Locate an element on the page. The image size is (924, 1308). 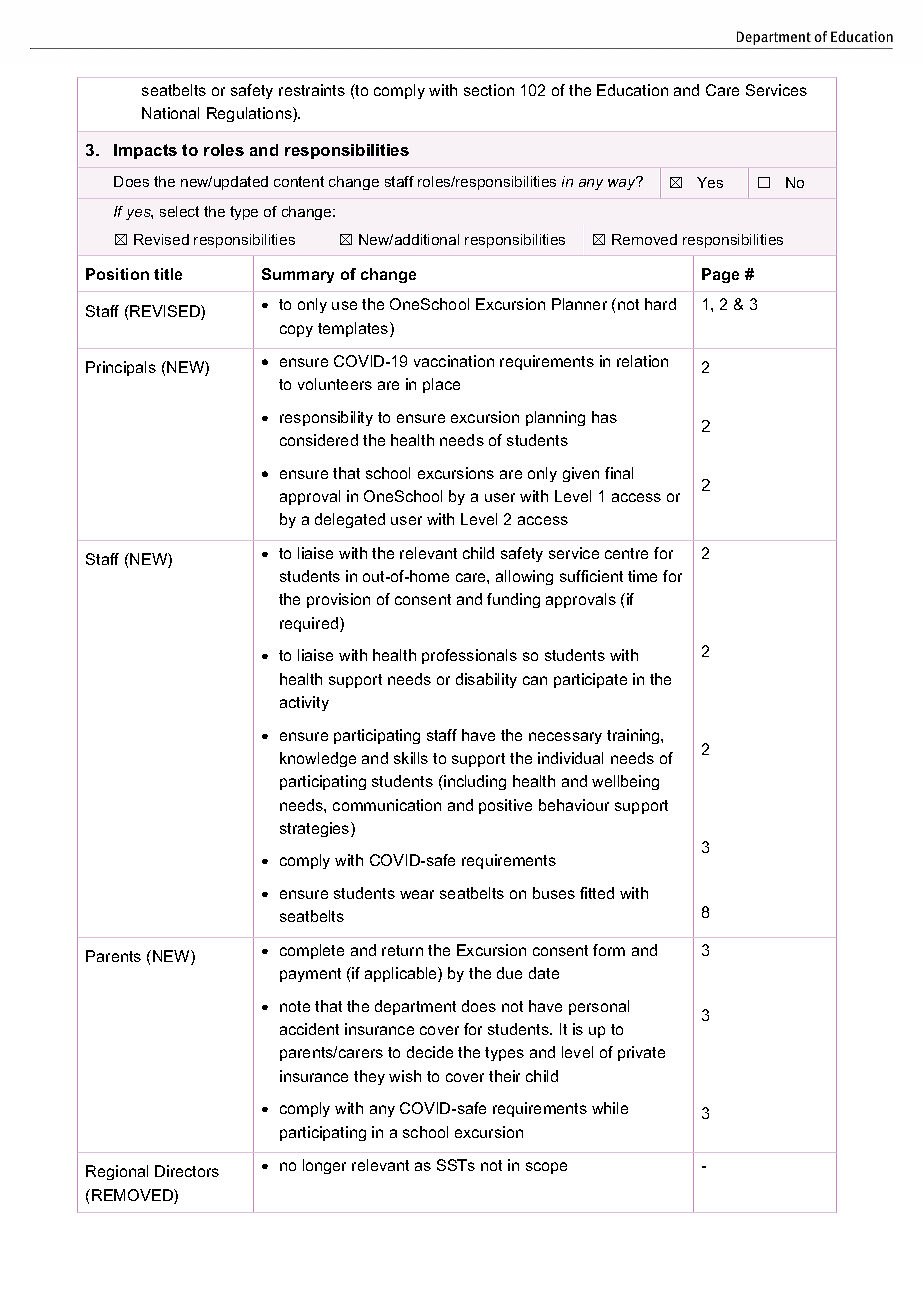
strategies is located at coordinates (316, 829).
